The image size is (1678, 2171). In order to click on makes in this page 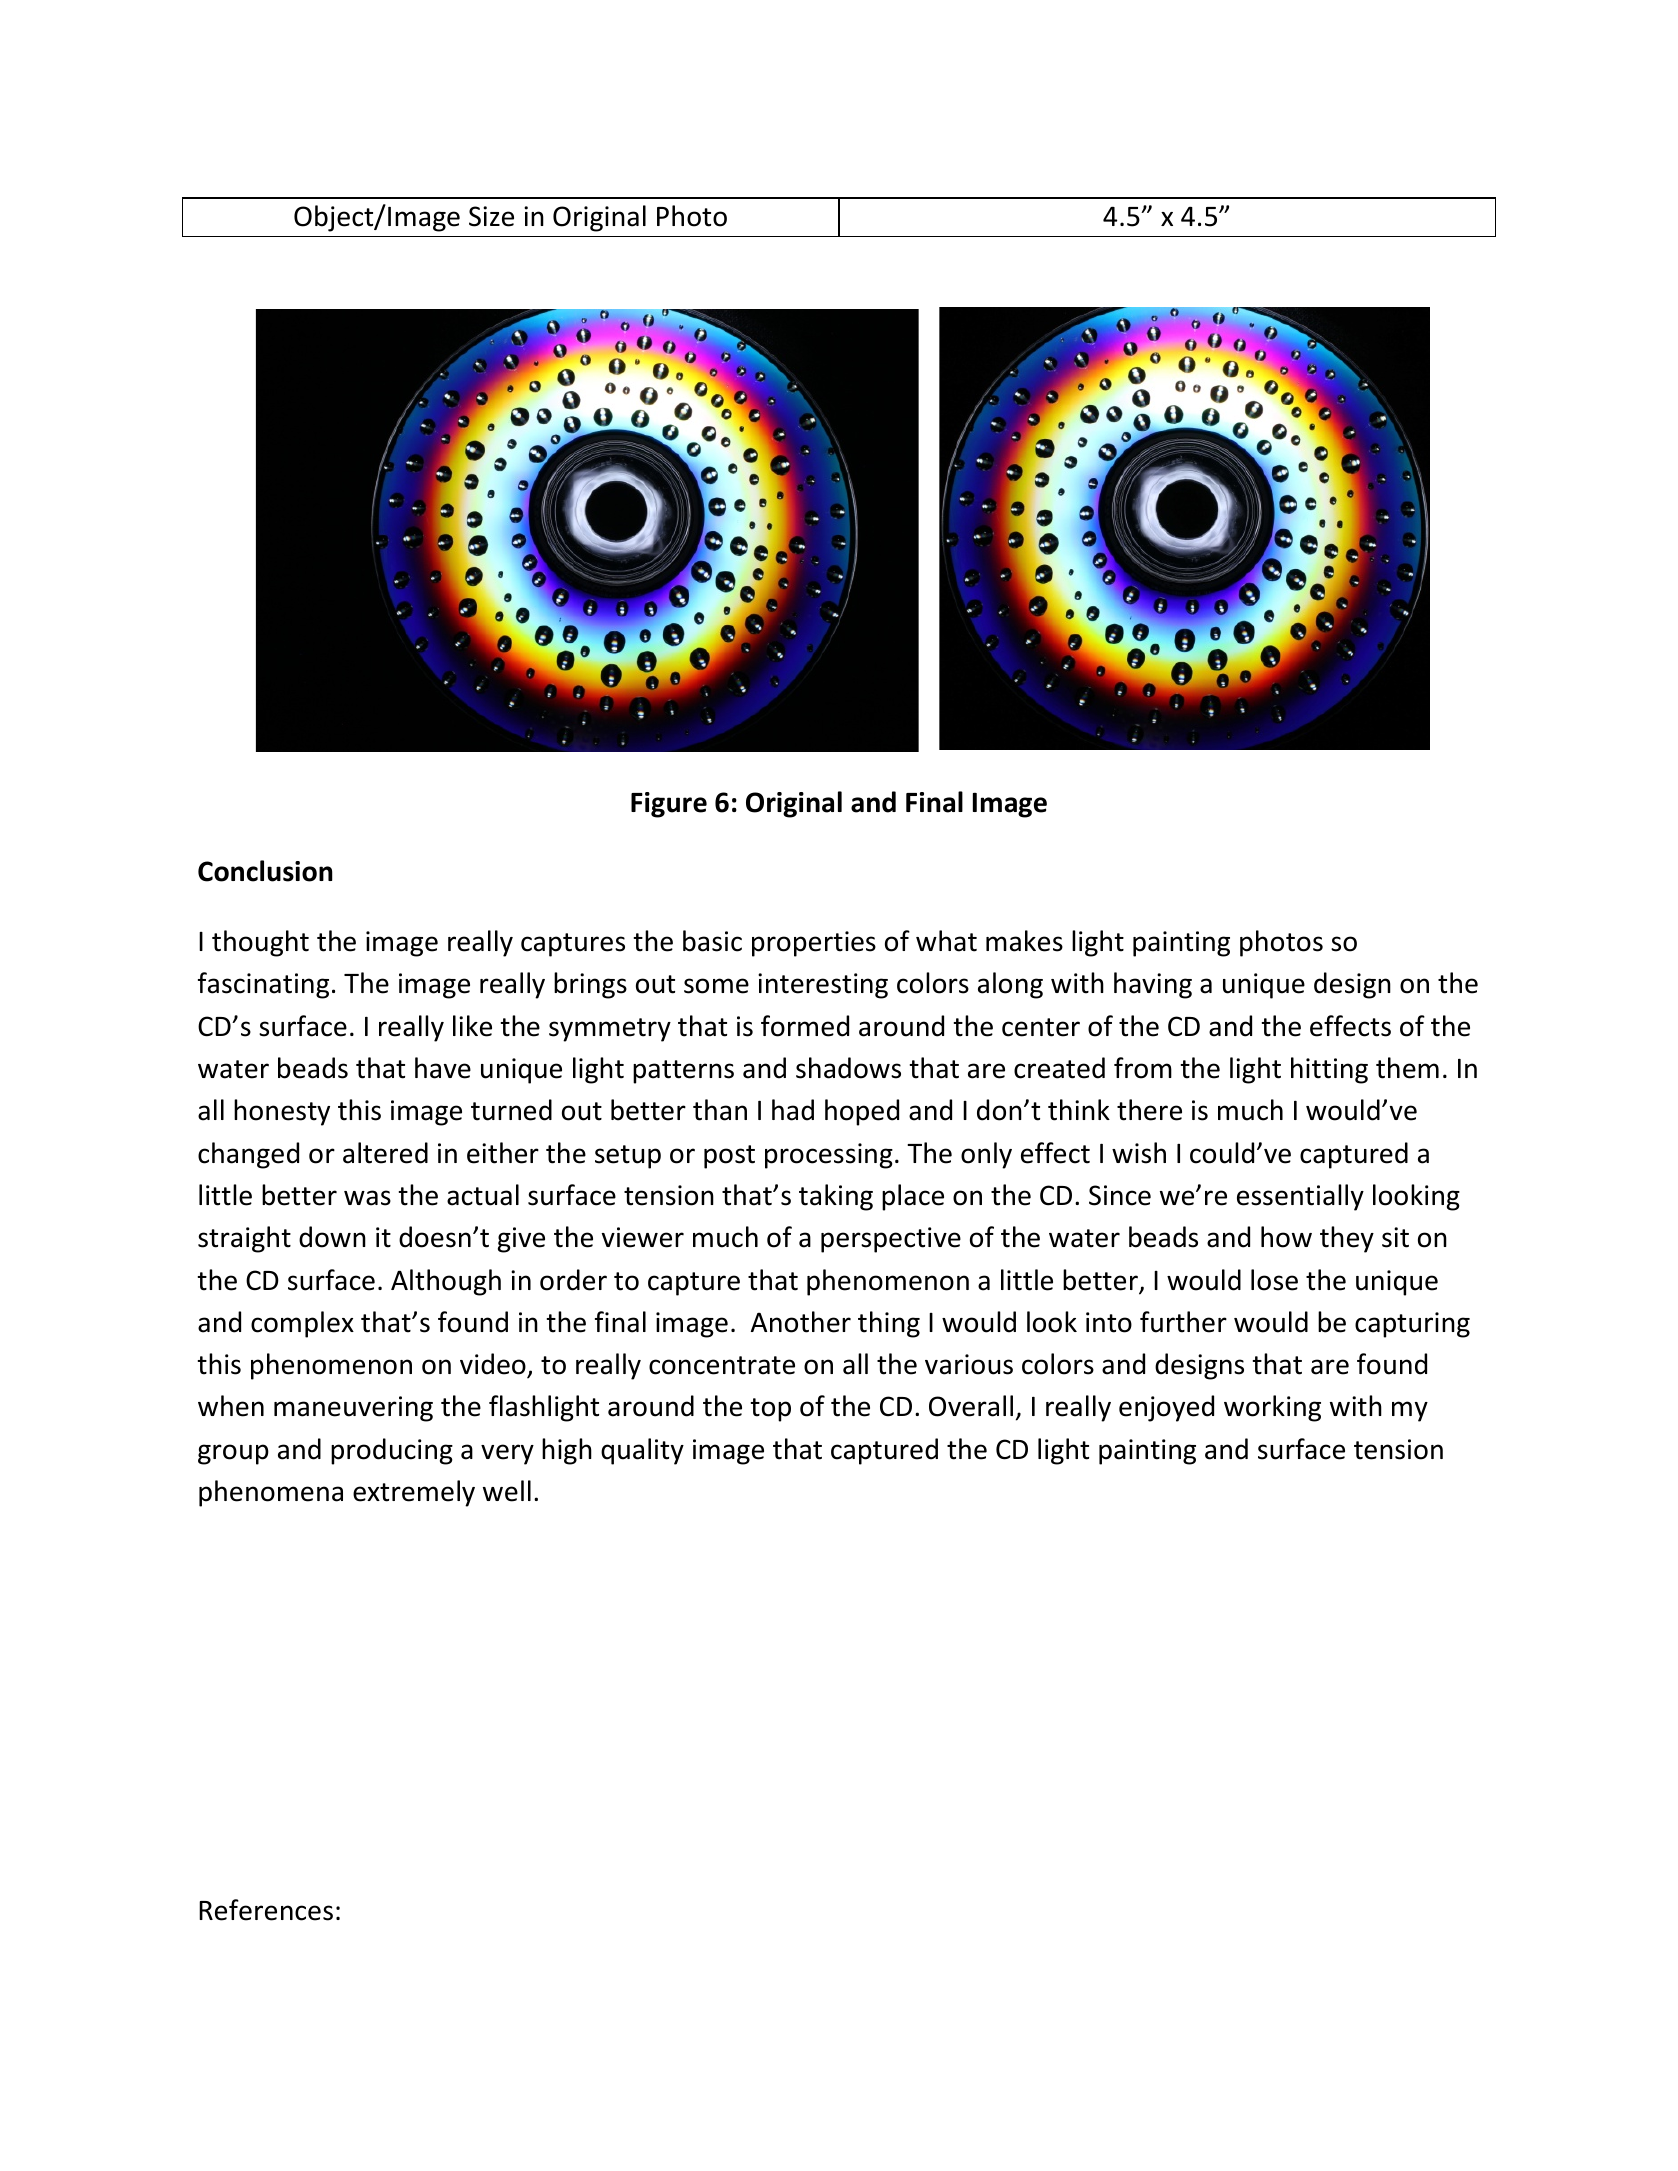, I will do `click(1024, 941)`.
